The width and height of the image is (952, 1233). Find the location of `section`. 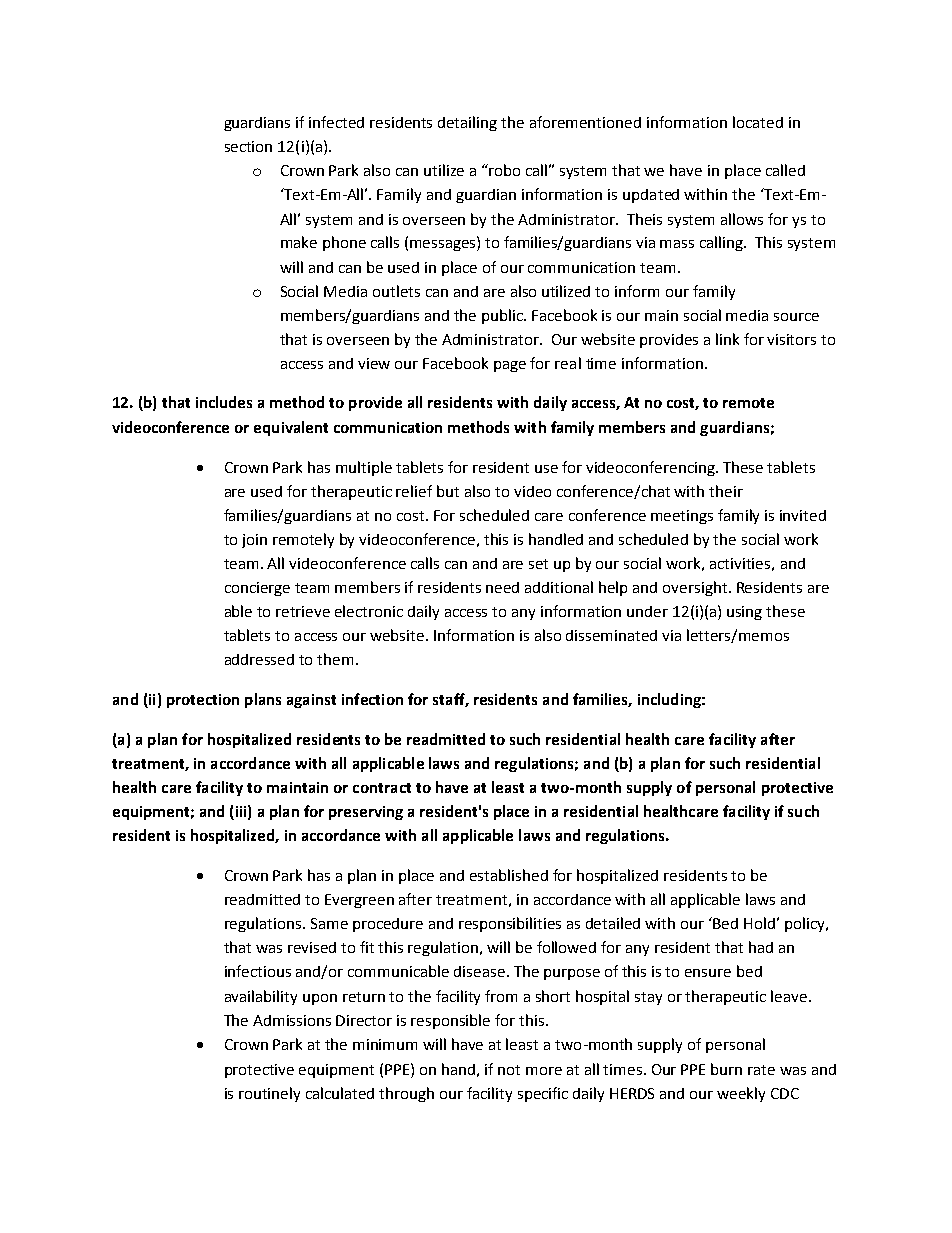

section is located at coordinates (248, 146).
